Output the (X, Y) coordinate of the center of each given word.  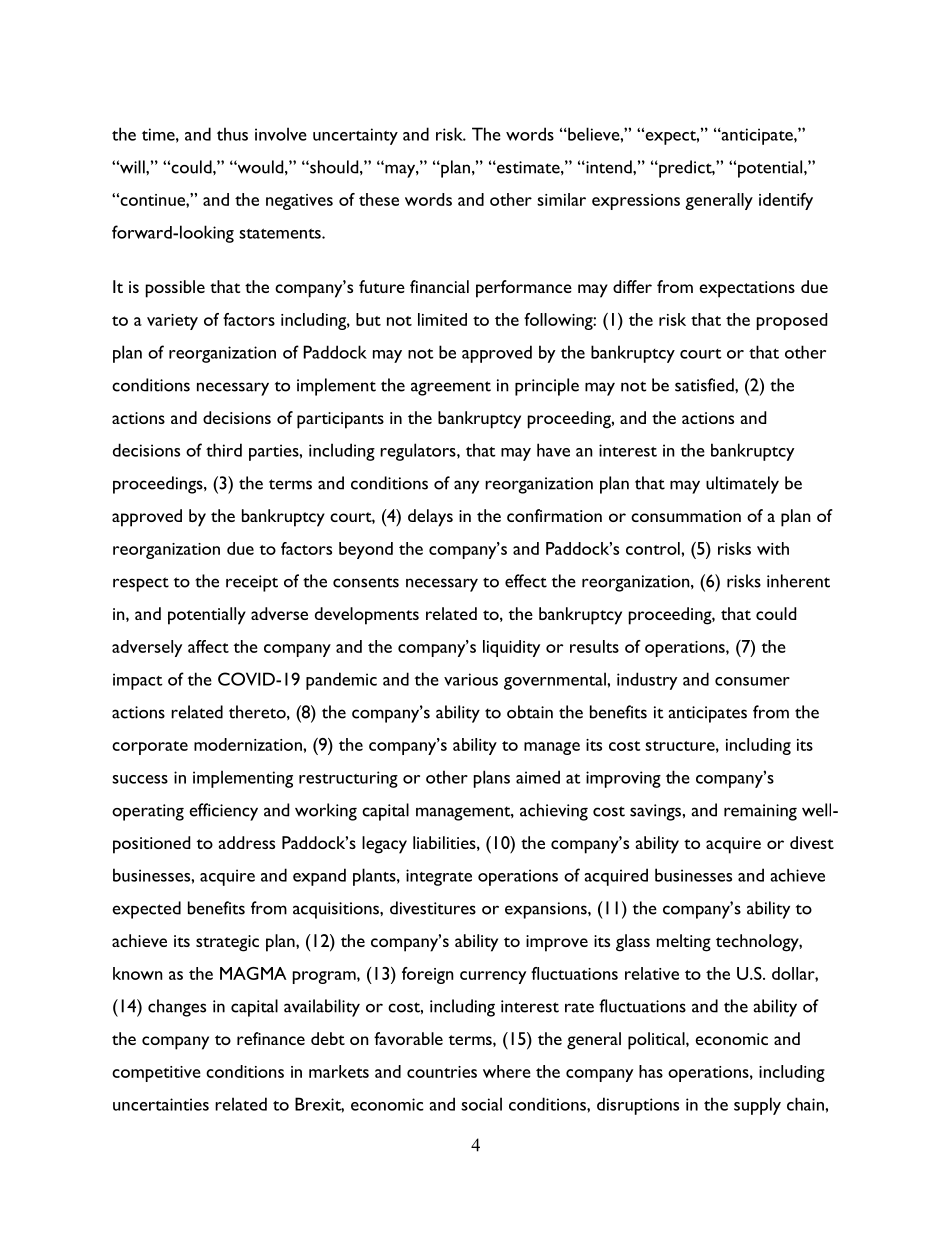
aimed (538, 777)
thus (232, 134)
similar (561, 199)
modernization (249, 744)
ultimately (742, 485)
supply (757, 1106)
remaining (760, 812)
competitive (156, 1074)
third (224, 450)
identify (786, 201)
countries (442, 1072)
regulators (419, 452)
